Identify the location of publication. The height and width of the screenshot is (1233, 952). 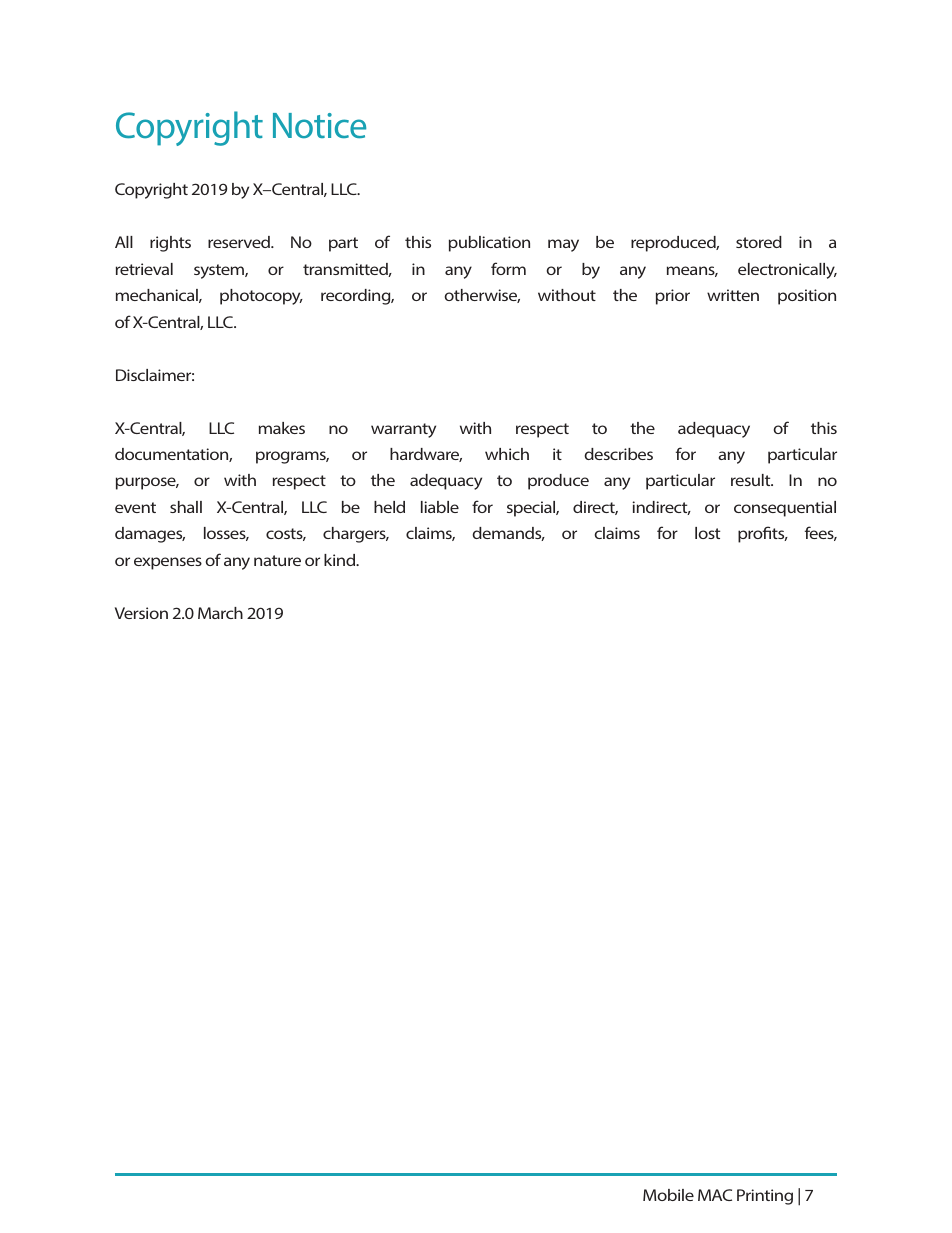
(489, 244).
